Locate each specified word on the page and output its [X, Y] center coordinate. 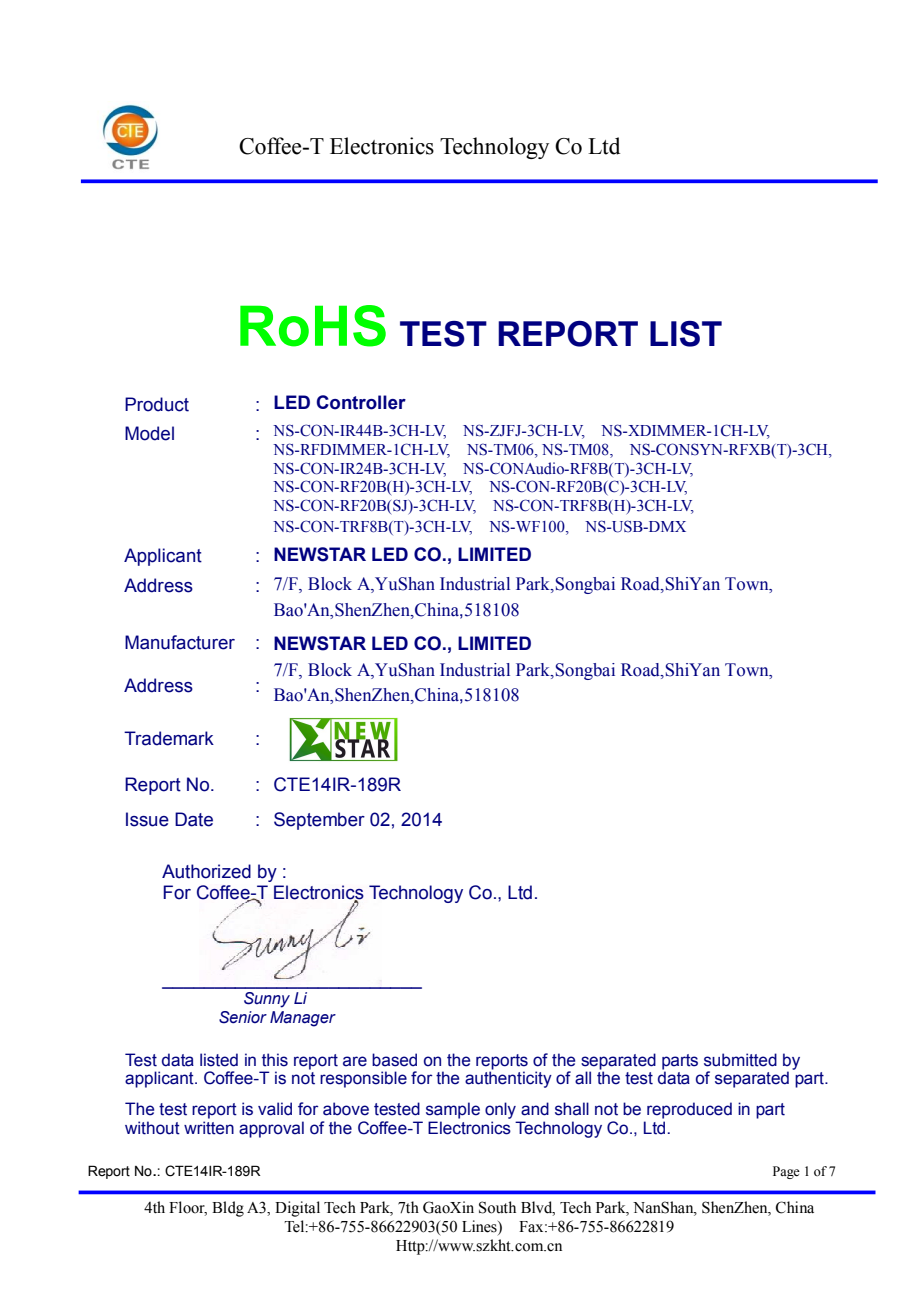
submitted [740, 1060]
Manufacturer [180, 642]
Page [786, 1172]
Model [149, 433]
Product [157, 404]
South [497, 1207]
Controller [361, 402]
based [394, 1060]
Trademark [169, 738]
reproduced [689, 1110]
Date [194, 819]
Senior [243, 1017]
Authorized [206, 871]
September [319, 821]
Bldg [228, 1209]
